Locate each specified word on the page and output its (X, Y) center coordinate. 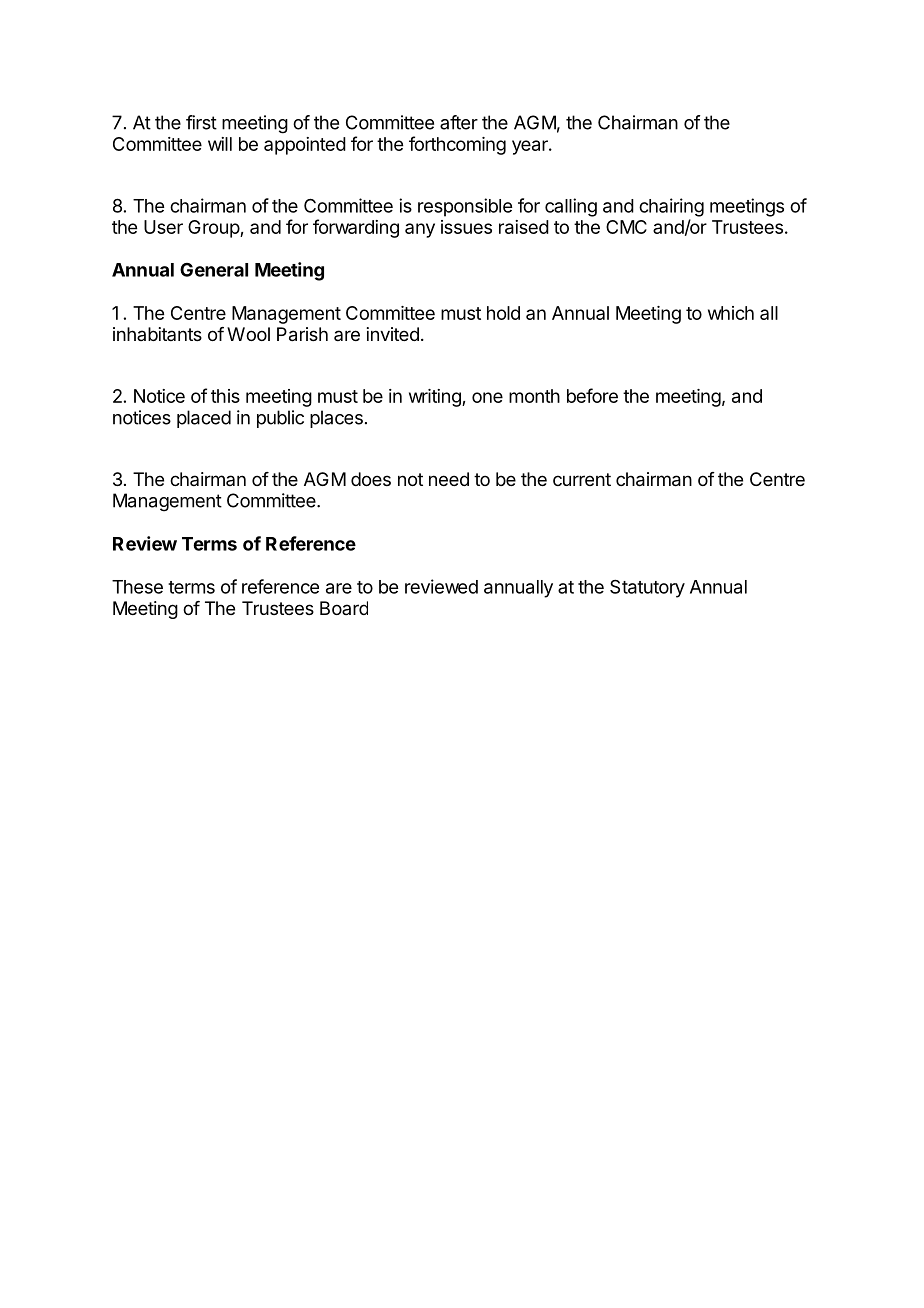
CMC (626, 227)
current (582, 479)
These (137, 587)
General (214, 270)
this (225, 396)
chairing (671, 207)
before (592, 395)
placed (204, 419)
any (420, 230)
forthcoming (457, 145)
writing (436, 398)
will (220, 144)
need (449, 479)
